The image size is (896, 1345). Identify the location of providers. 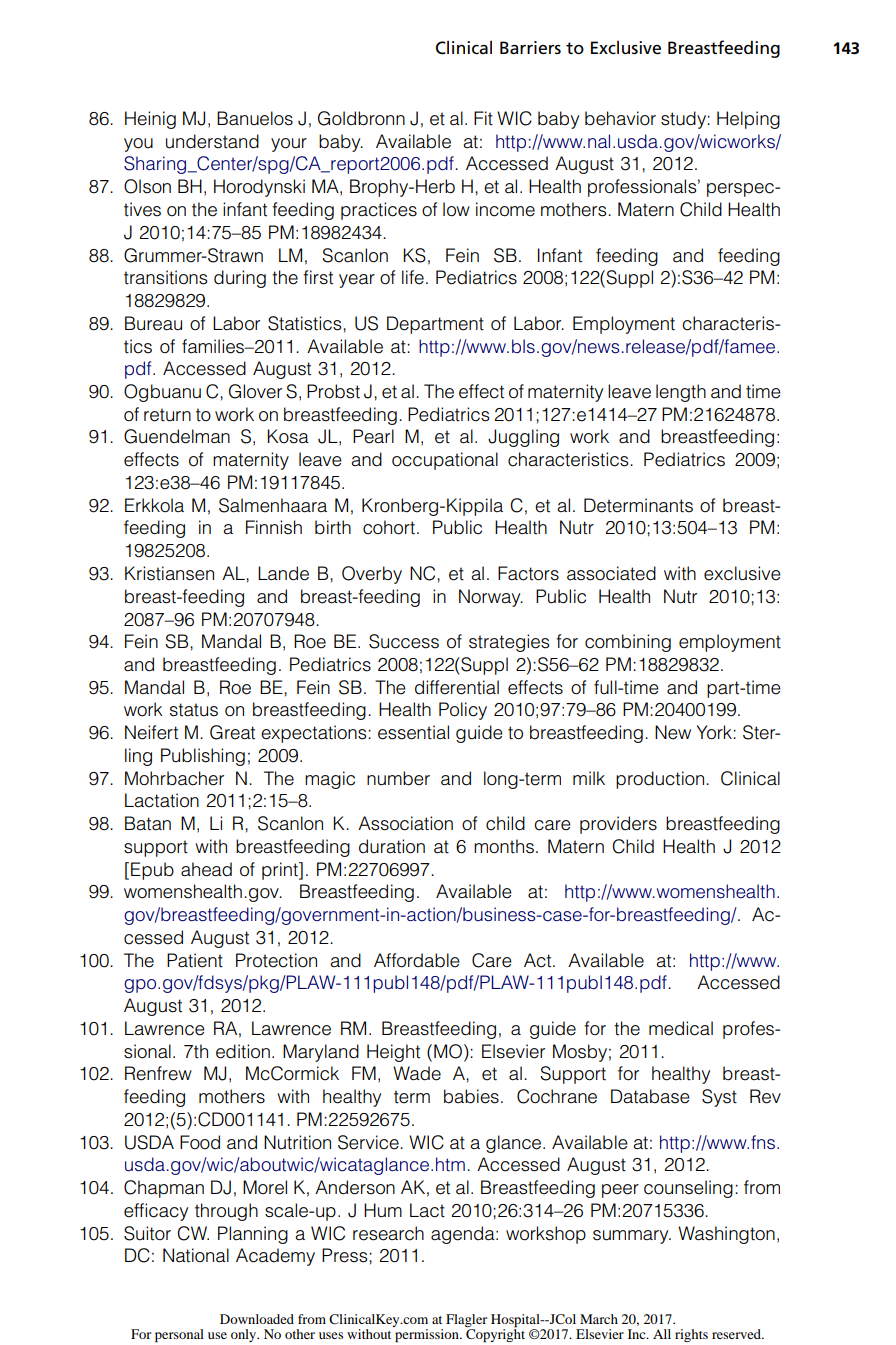
(618, 825).
